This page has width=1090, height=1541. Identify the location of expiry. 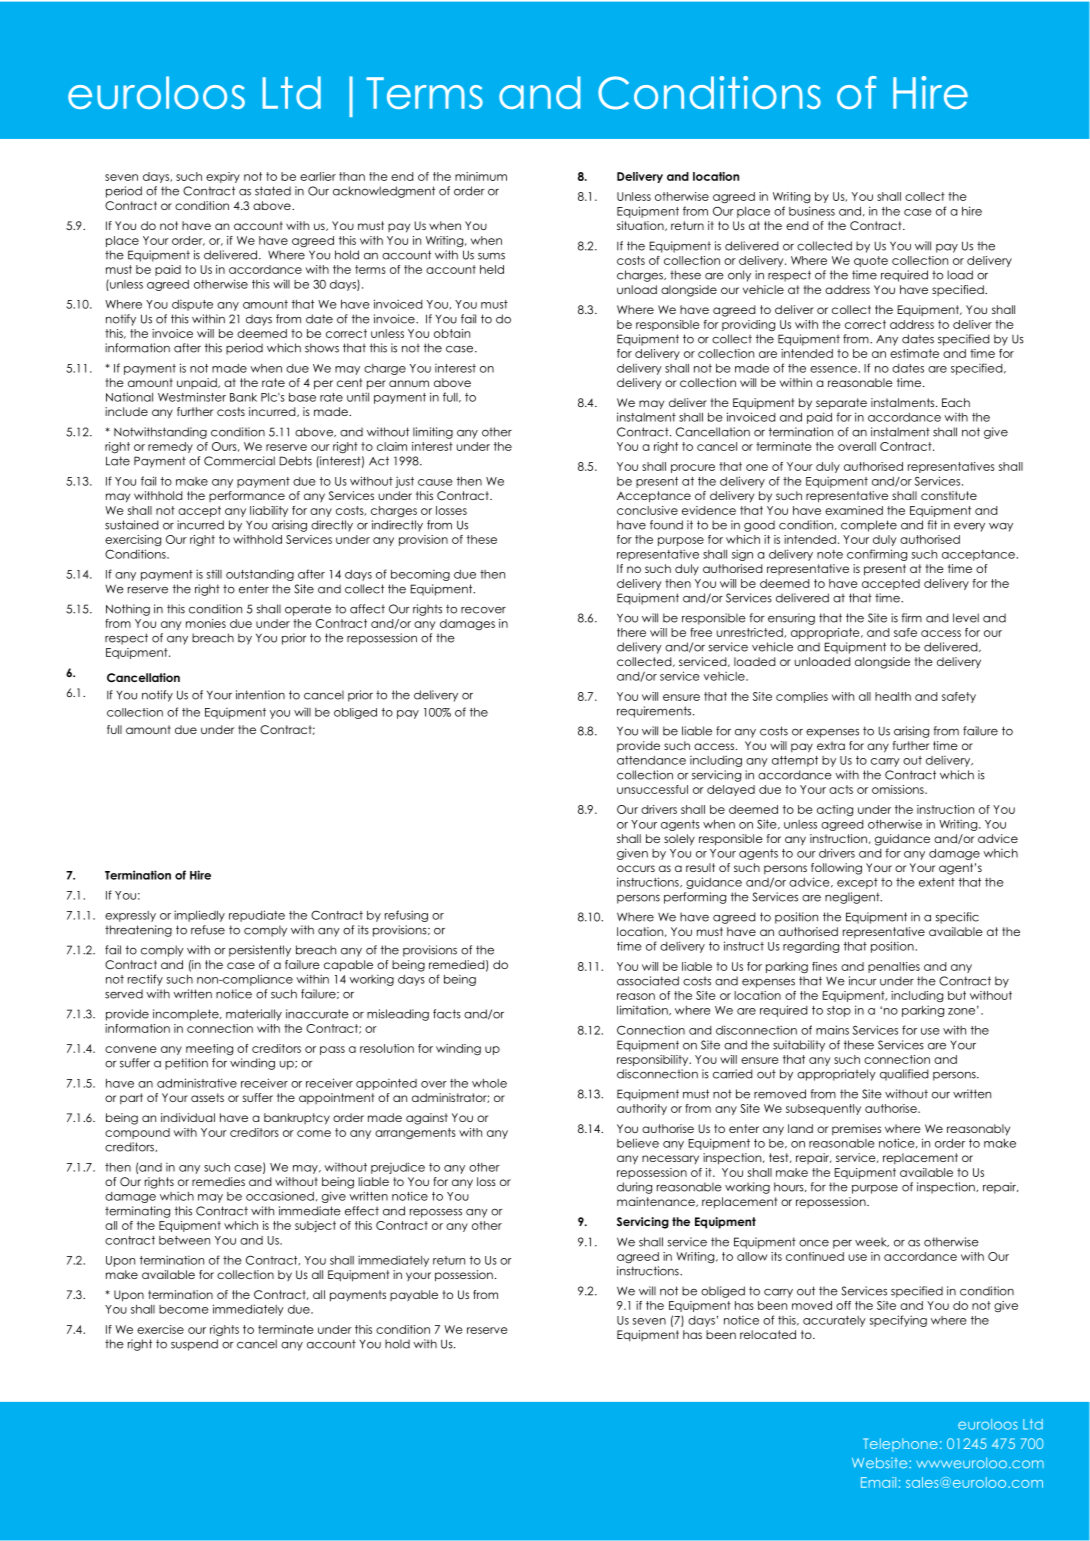
(223, 177).
